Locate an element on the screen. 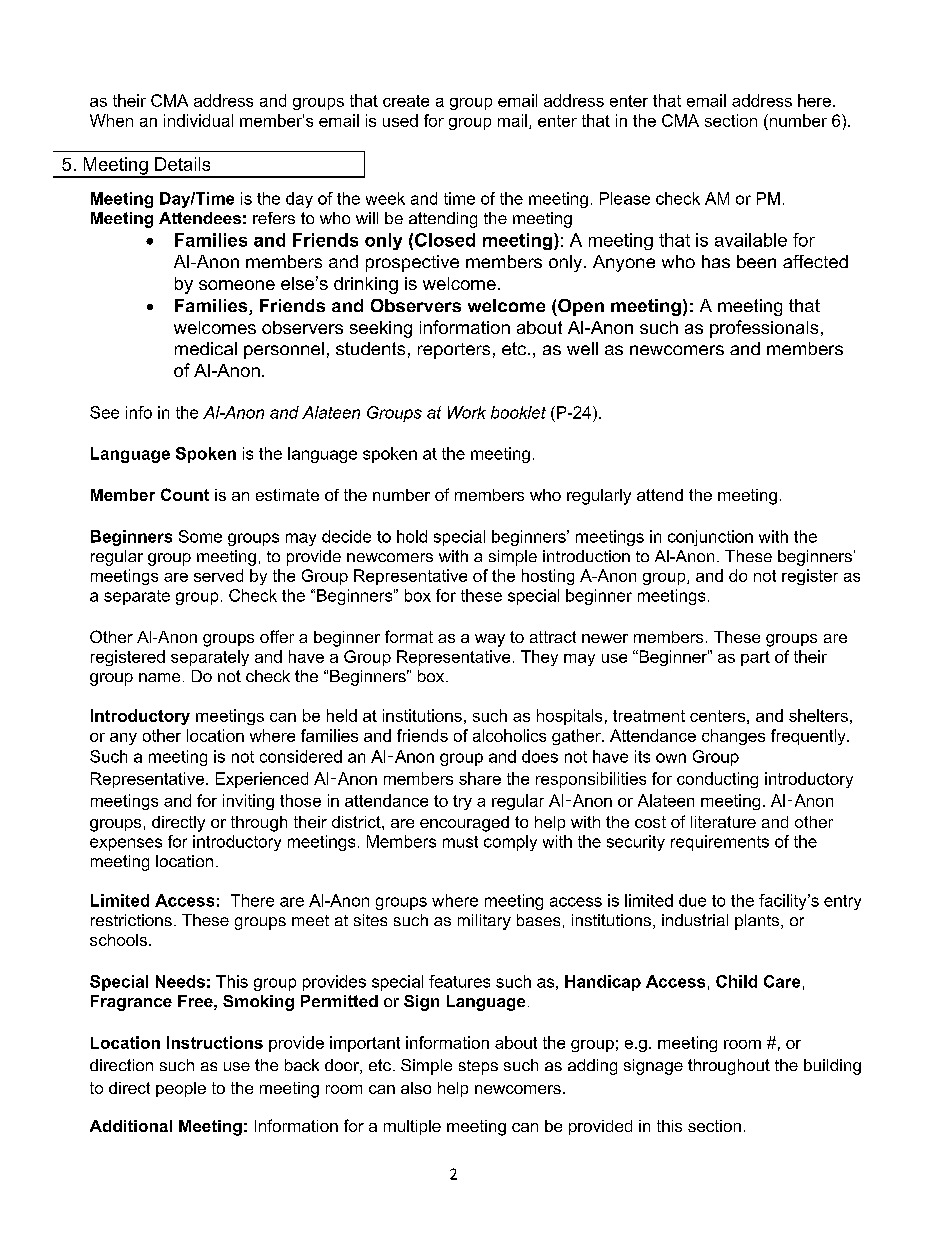  people is located at coordinates (181, 1089).
